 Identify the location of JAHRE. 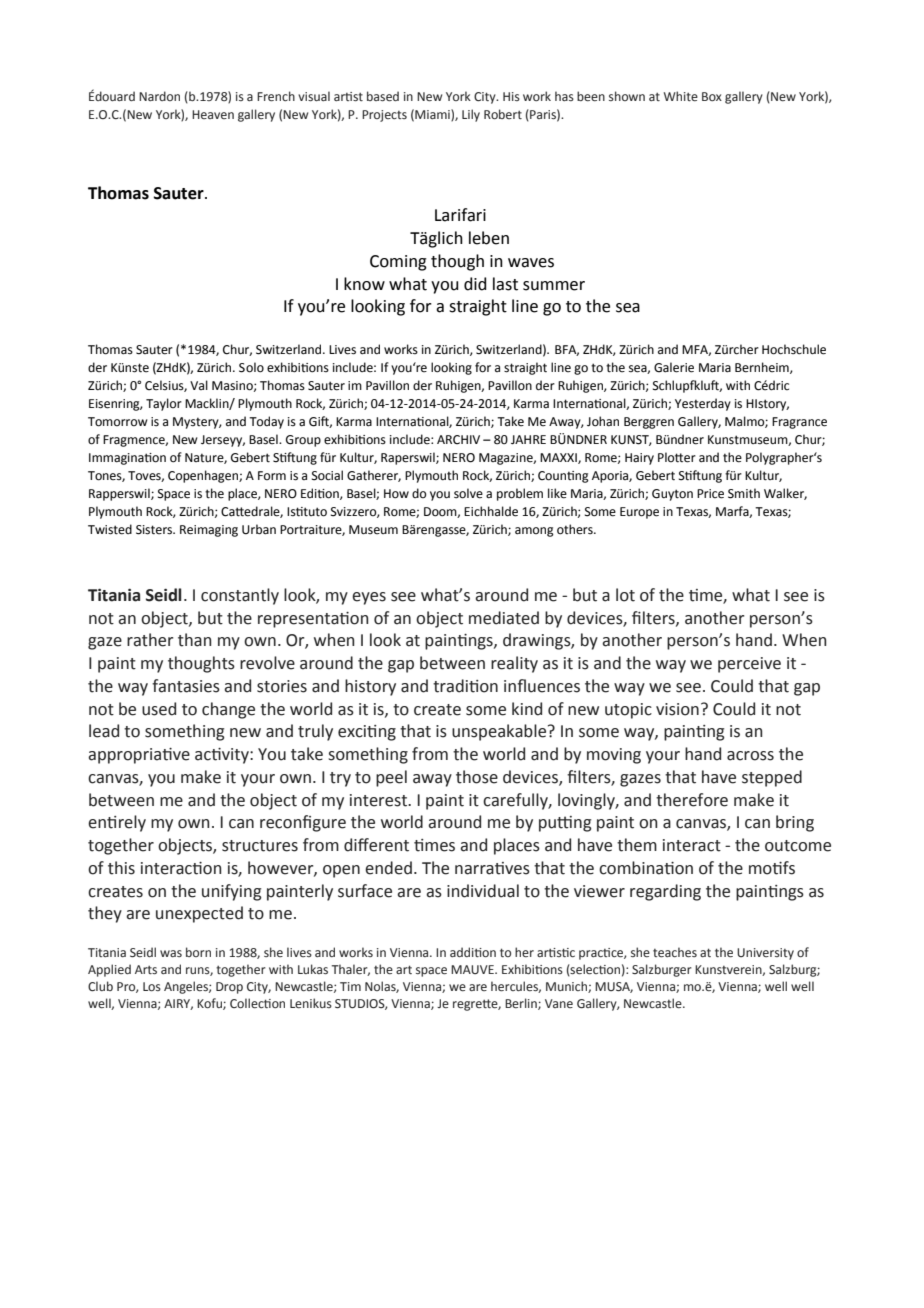
(528, 440).
